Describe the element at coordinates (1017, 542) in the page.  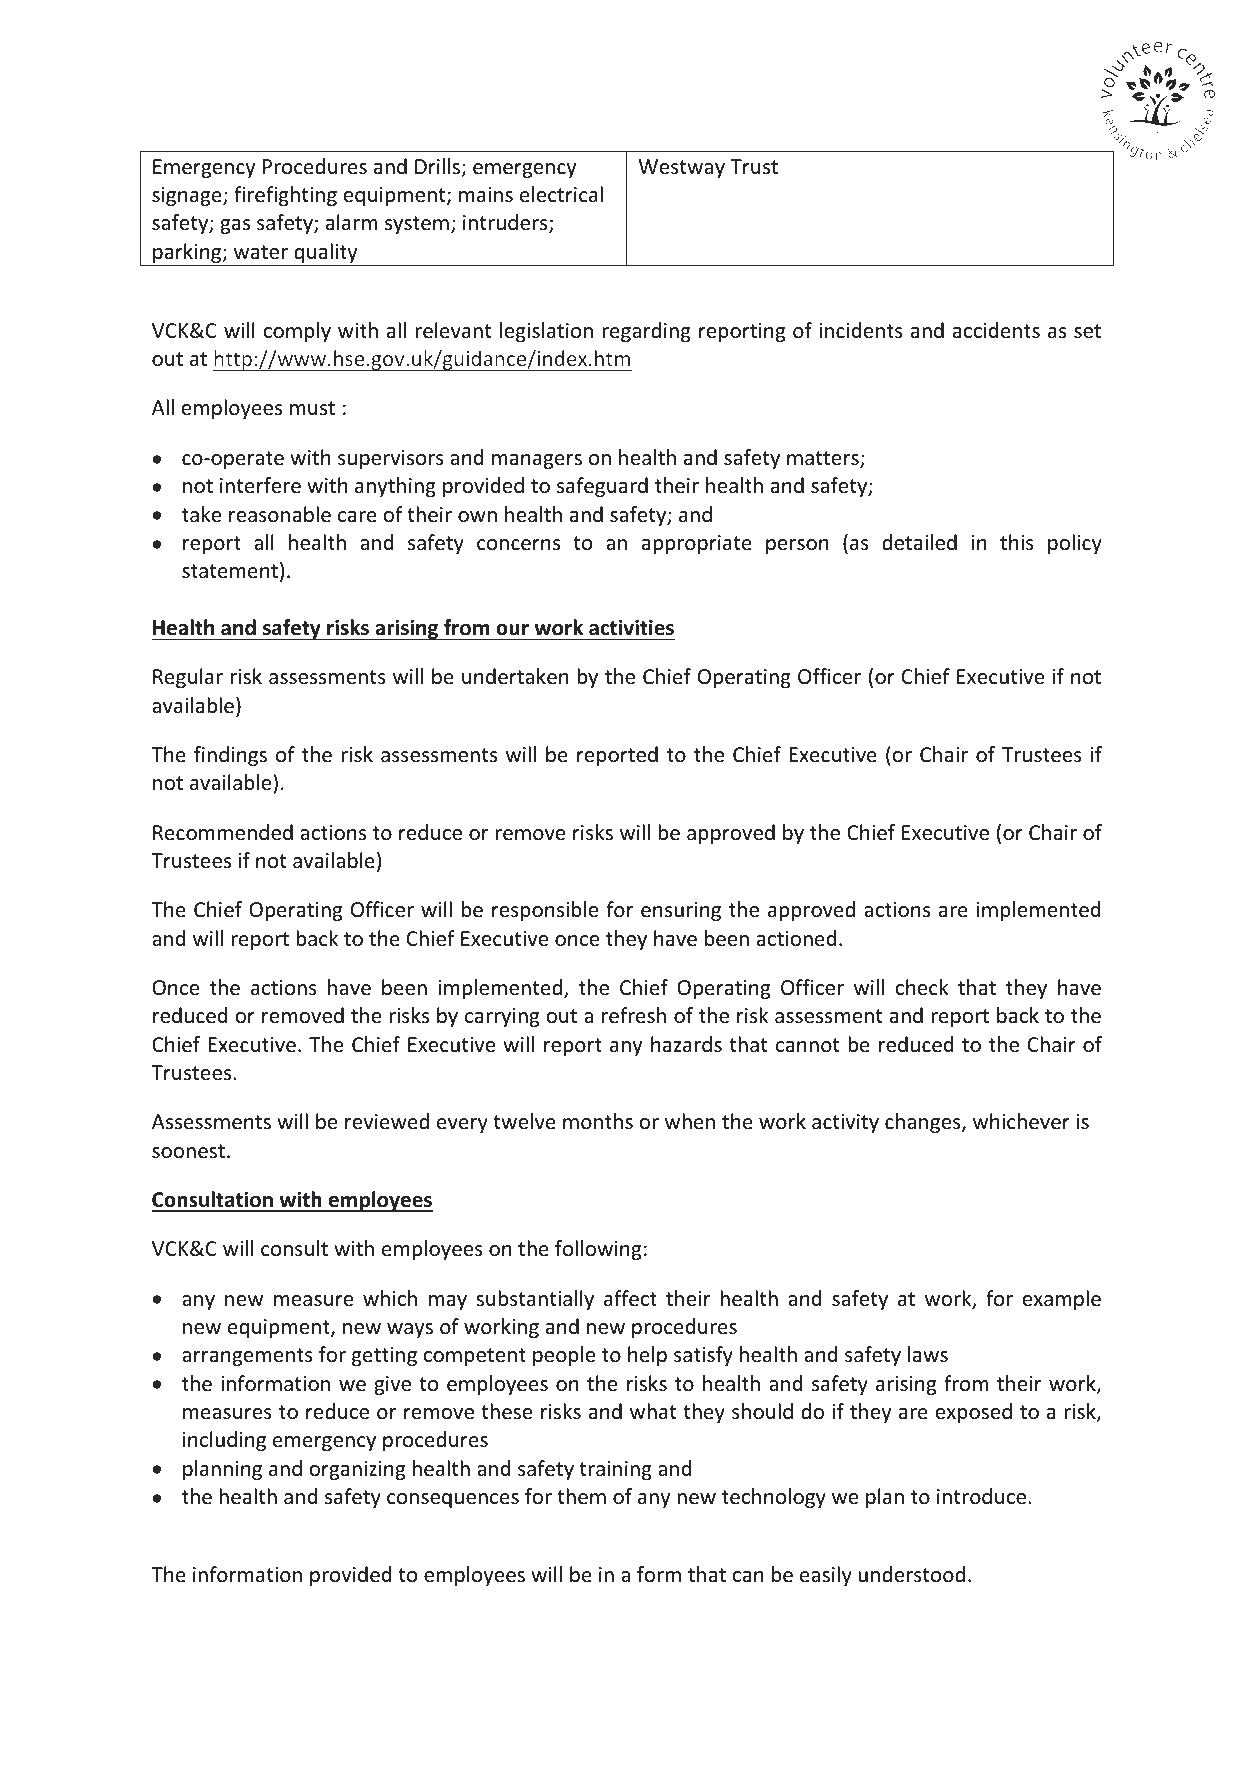
I see `this` at that location.
